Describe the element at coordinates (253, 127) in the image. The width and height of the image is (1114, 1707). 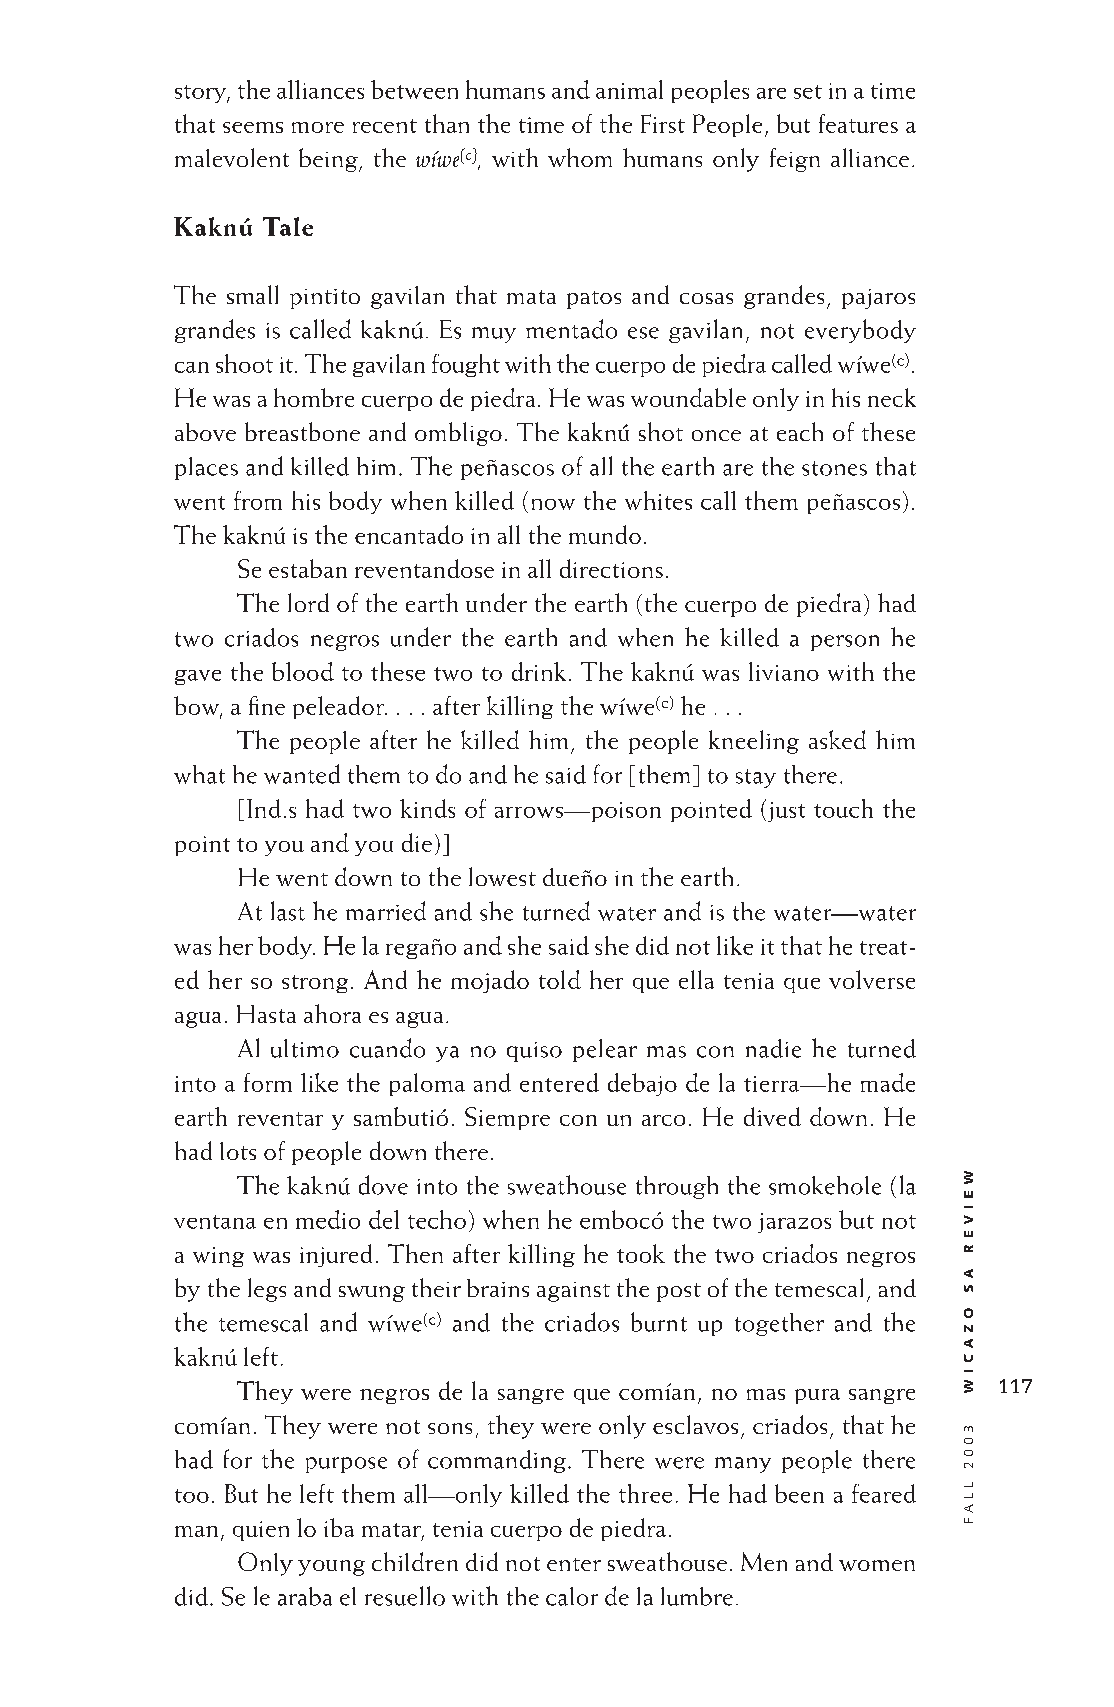
I see `seems` at that location.
